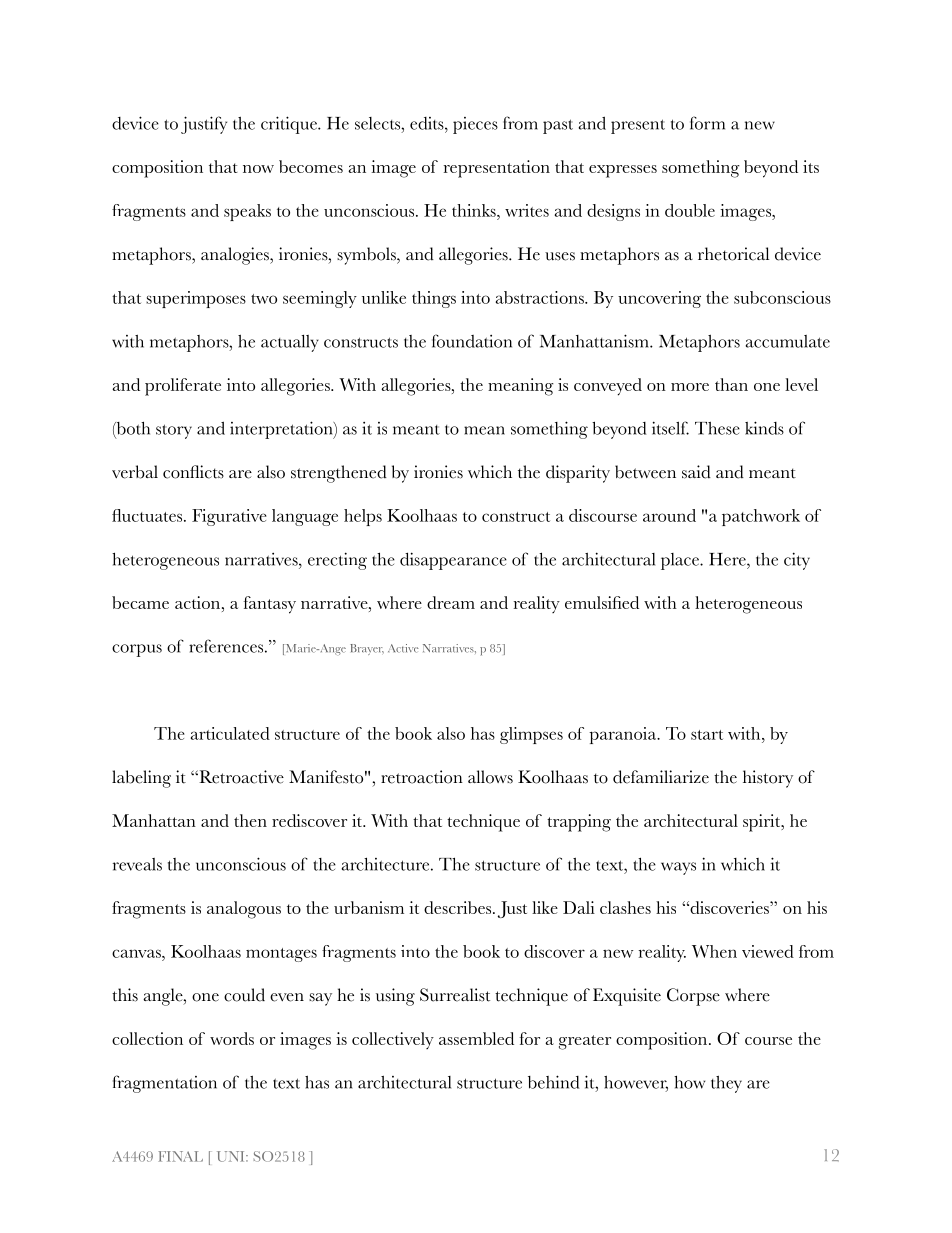 The height and width of the screenshot is (1233, 952). Describe the element at coordinates (696, 472) in the screenshot. I see `said` at that location.
